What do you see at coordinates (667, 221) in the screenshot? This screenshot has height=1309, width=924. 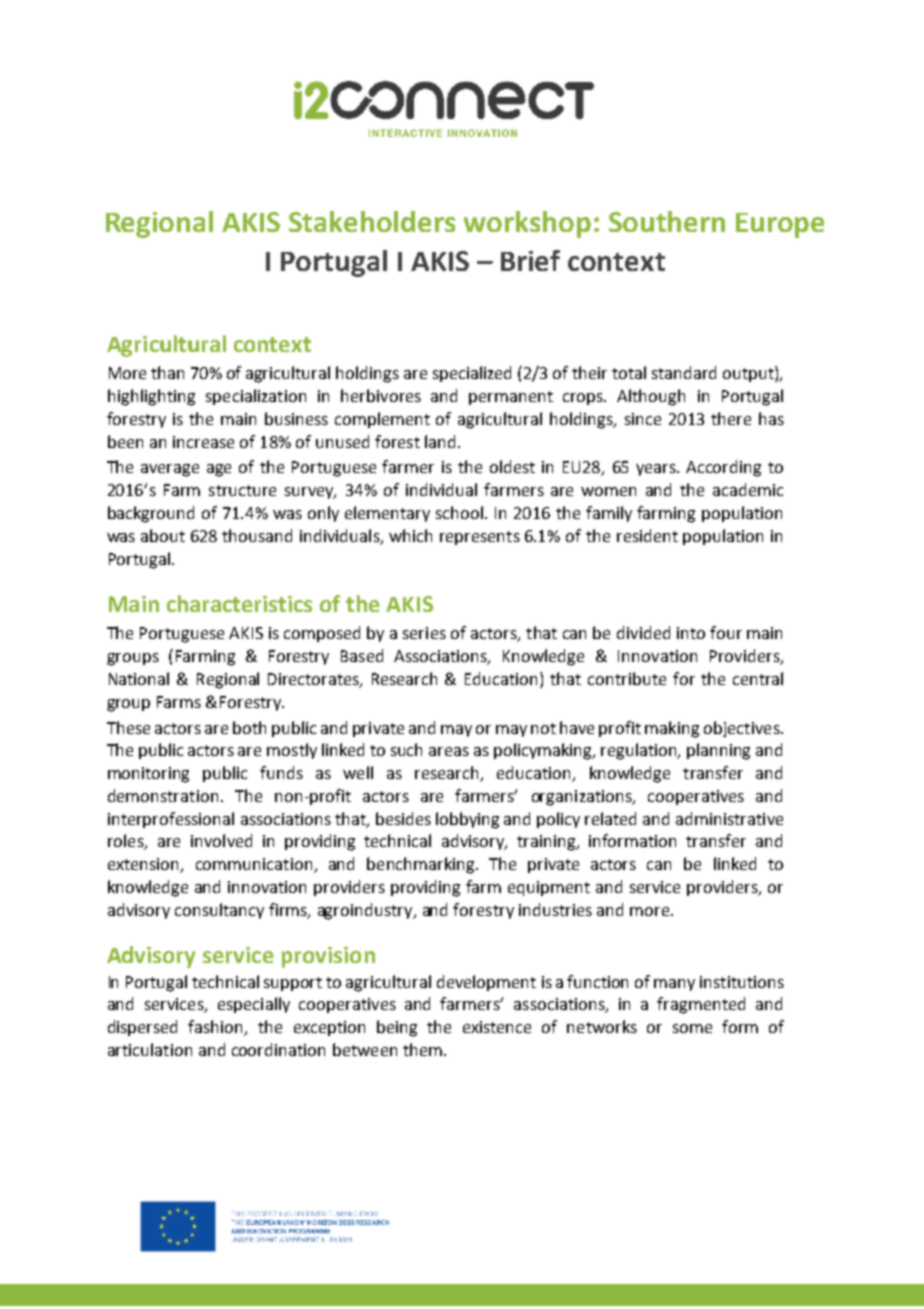 I see `Southern` at bounding box center [667, 221].
